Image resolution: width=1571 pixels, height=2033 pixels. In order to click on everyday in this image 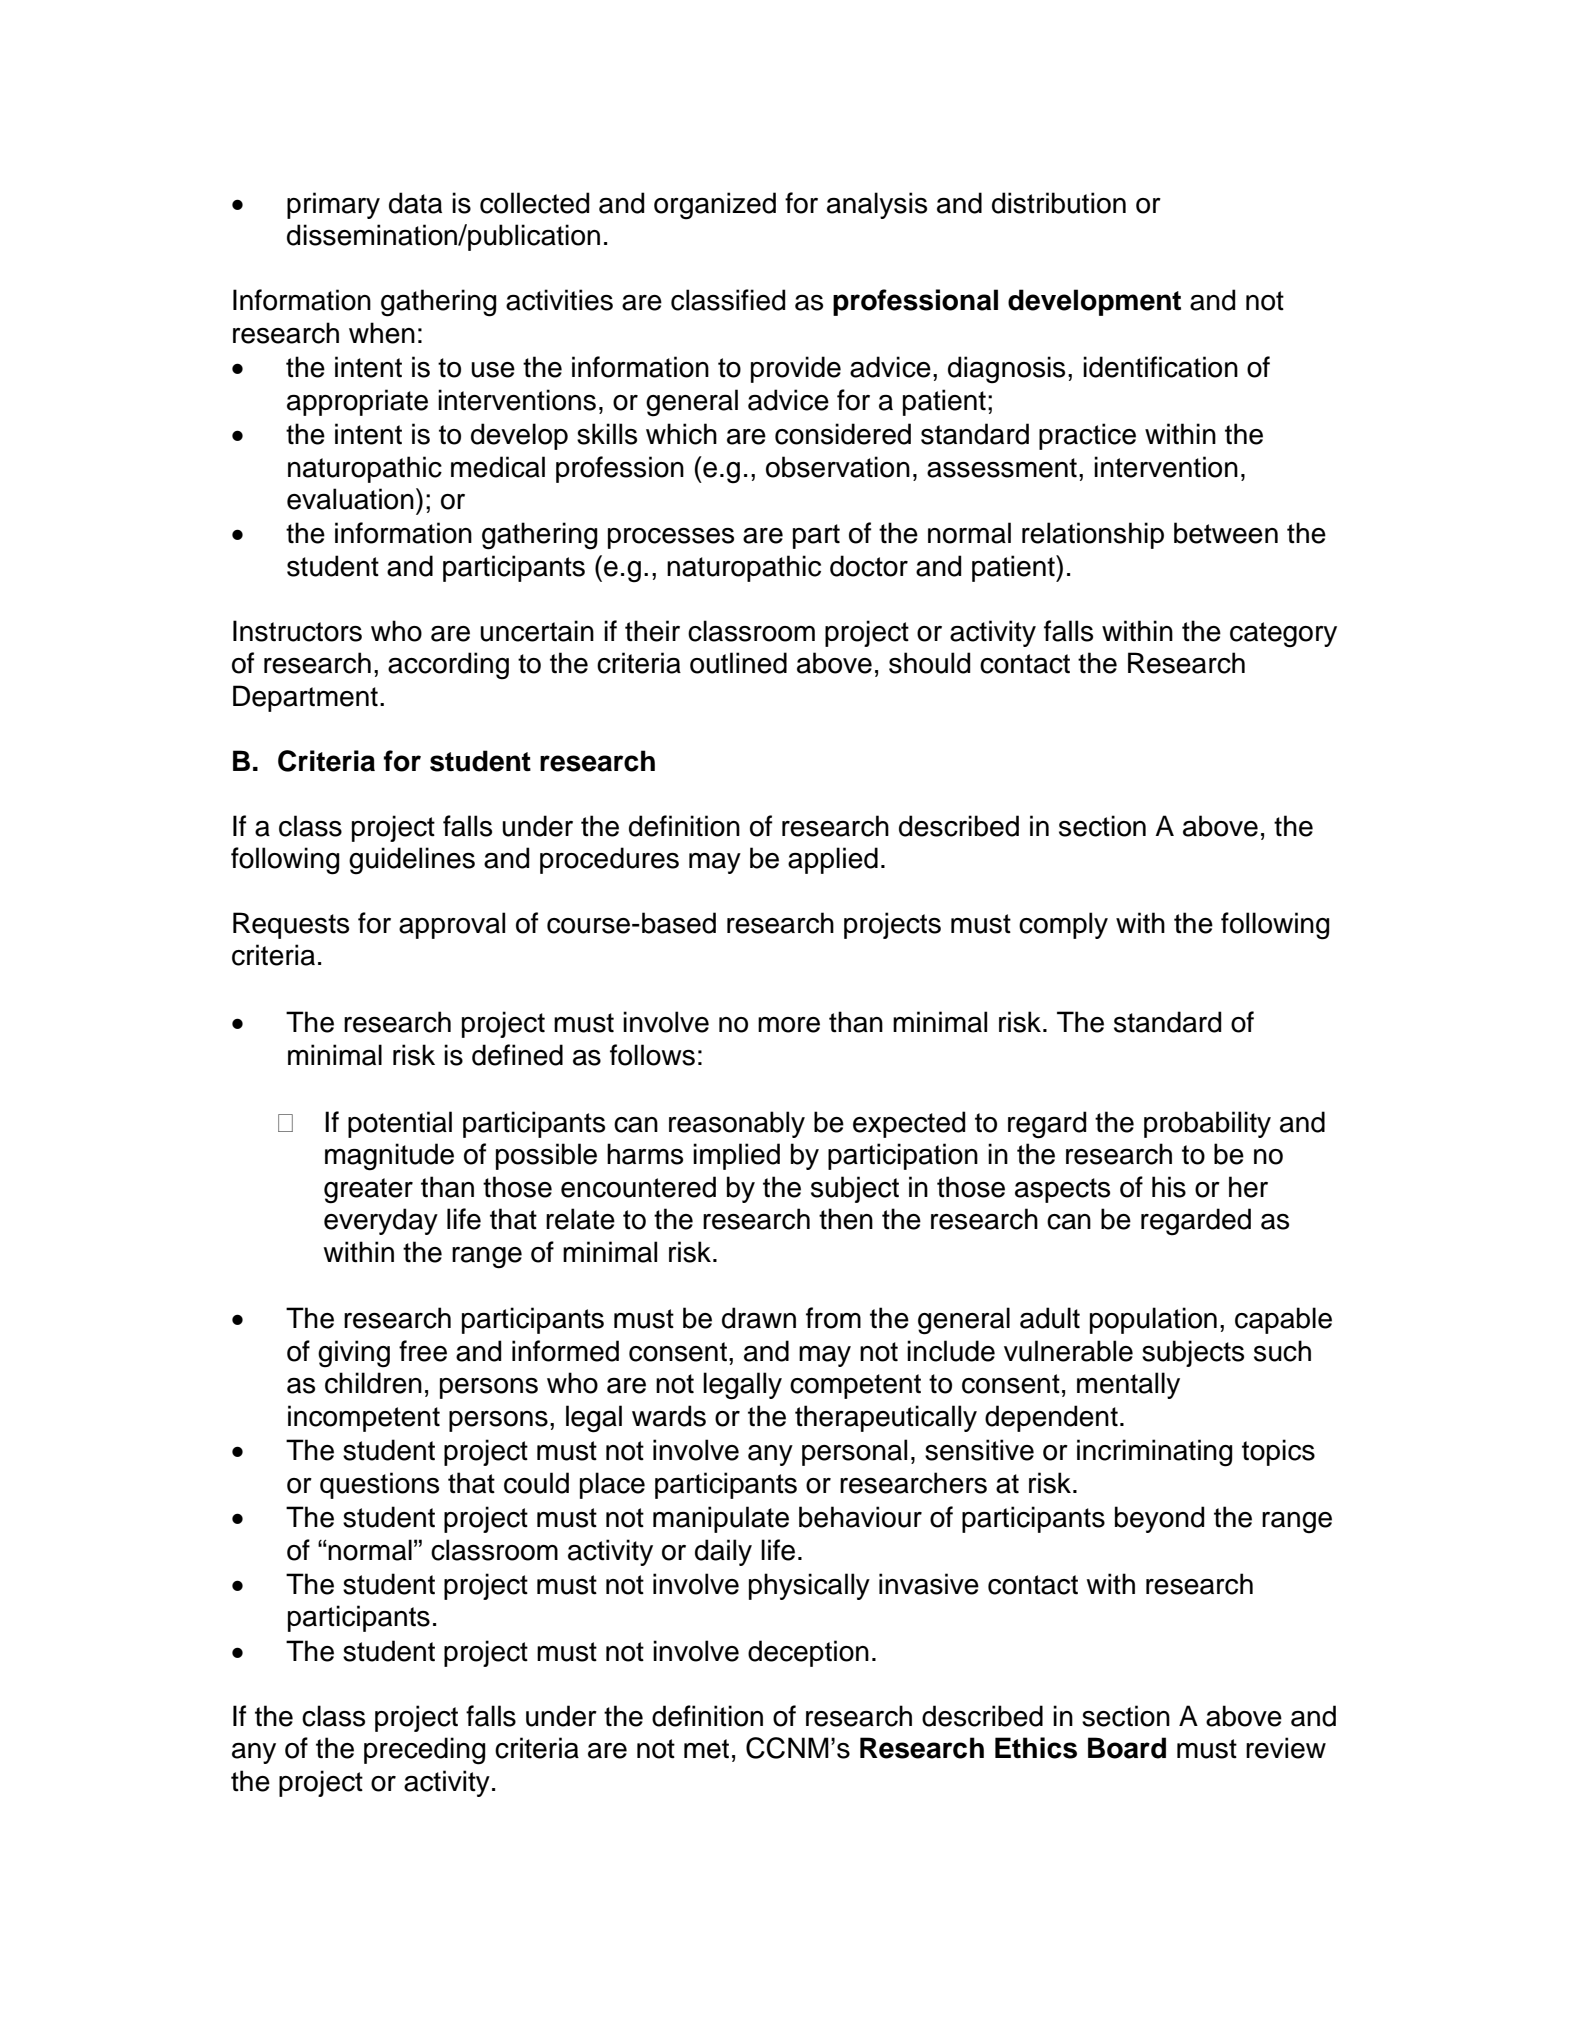, I will do `click(381, 1221)`.
